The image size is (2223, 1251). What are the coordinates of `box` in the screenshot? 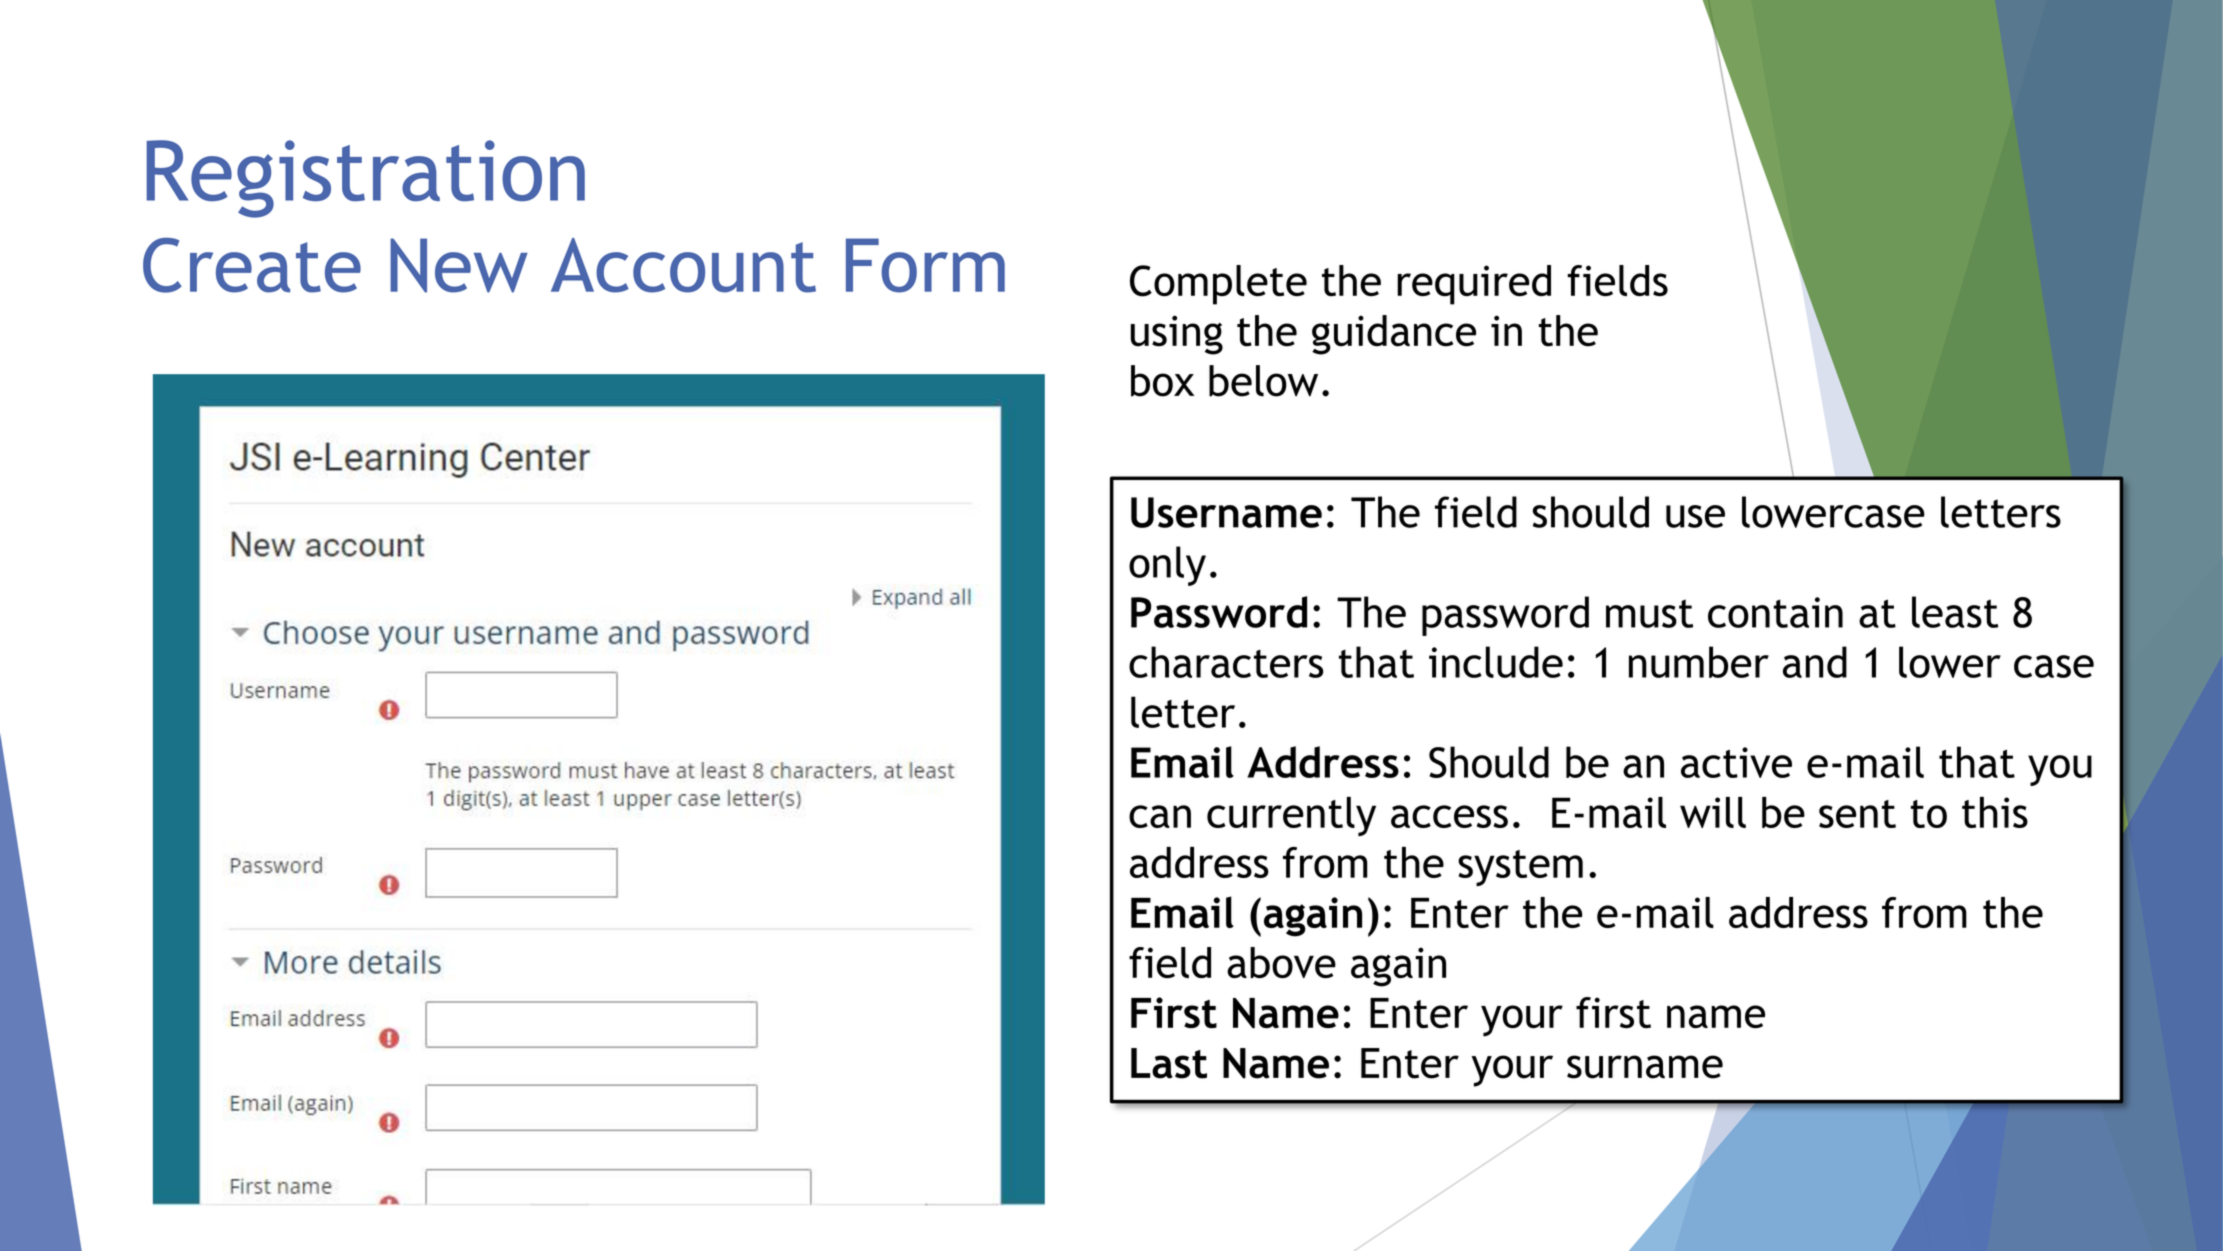 It's located at (1162, 381).
